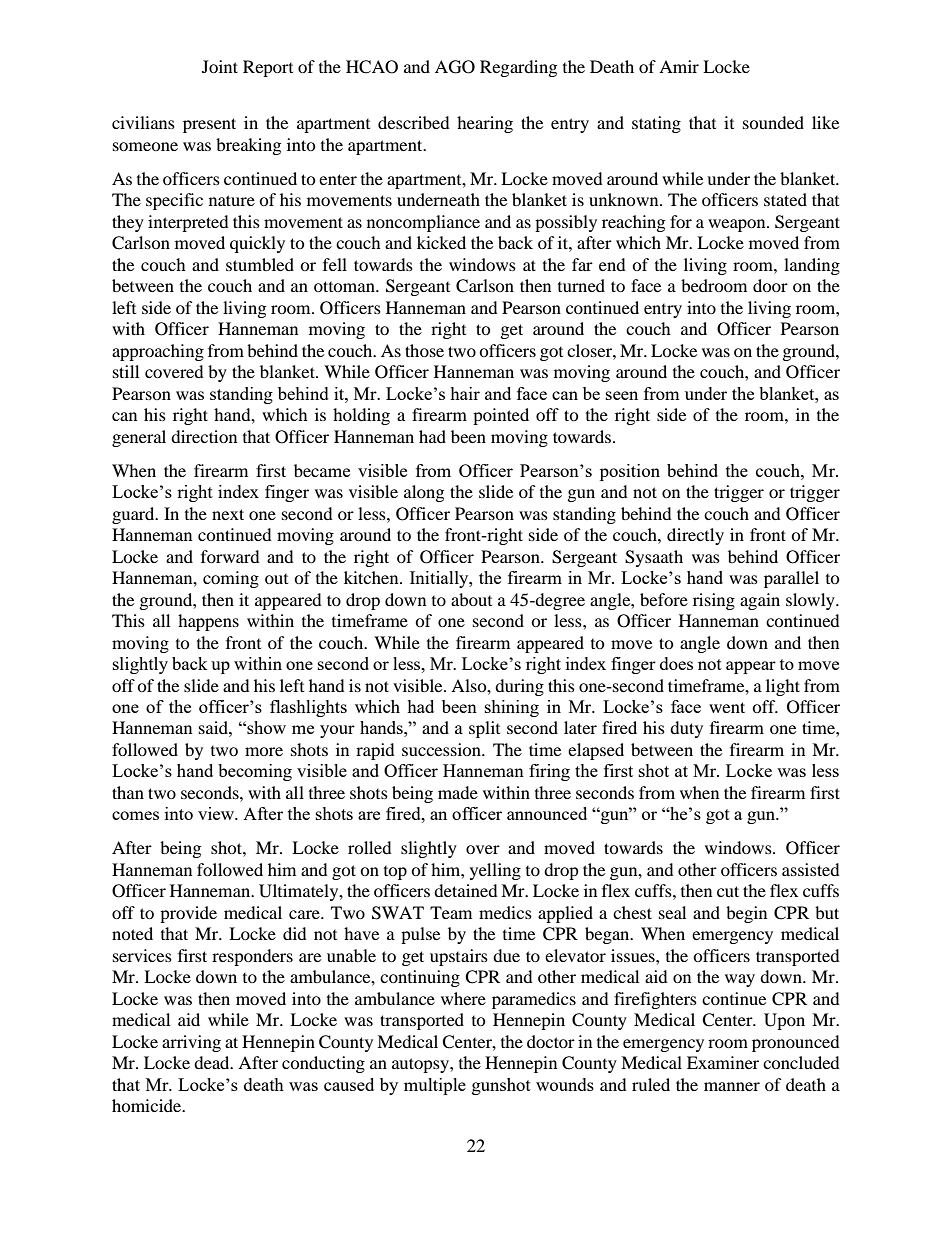 Image resolution: width=952 pixels, height=1233 pixels. Describe the element at coordinates (501, 416) in the screenshot. I see `pointed` at that location.
